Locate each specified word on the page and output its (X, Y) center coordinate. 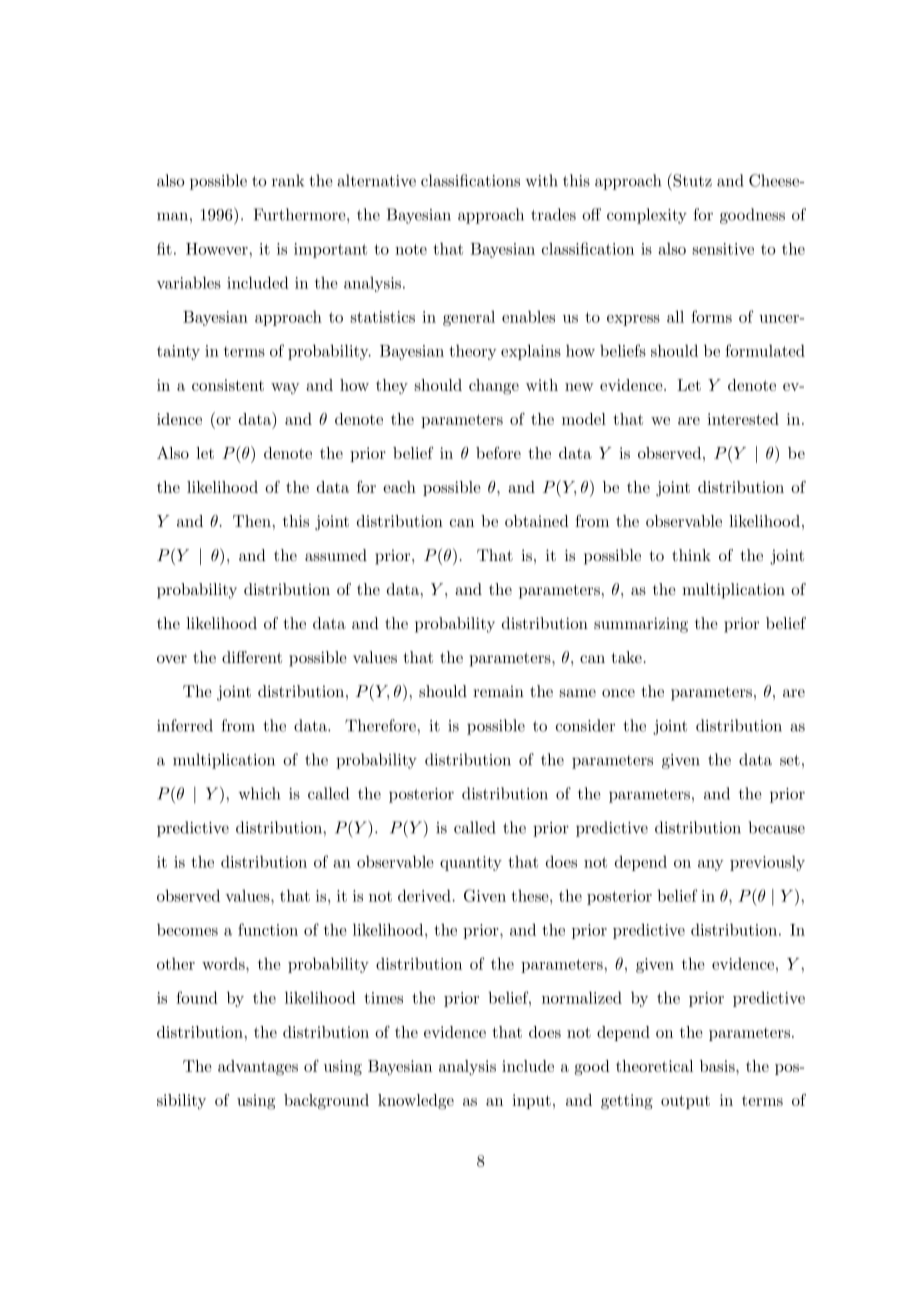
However (218, 249)
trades (553, 214)
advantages (258, 1068)
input (531, 1101)
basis (718, 1066)
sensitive (723, 249)
